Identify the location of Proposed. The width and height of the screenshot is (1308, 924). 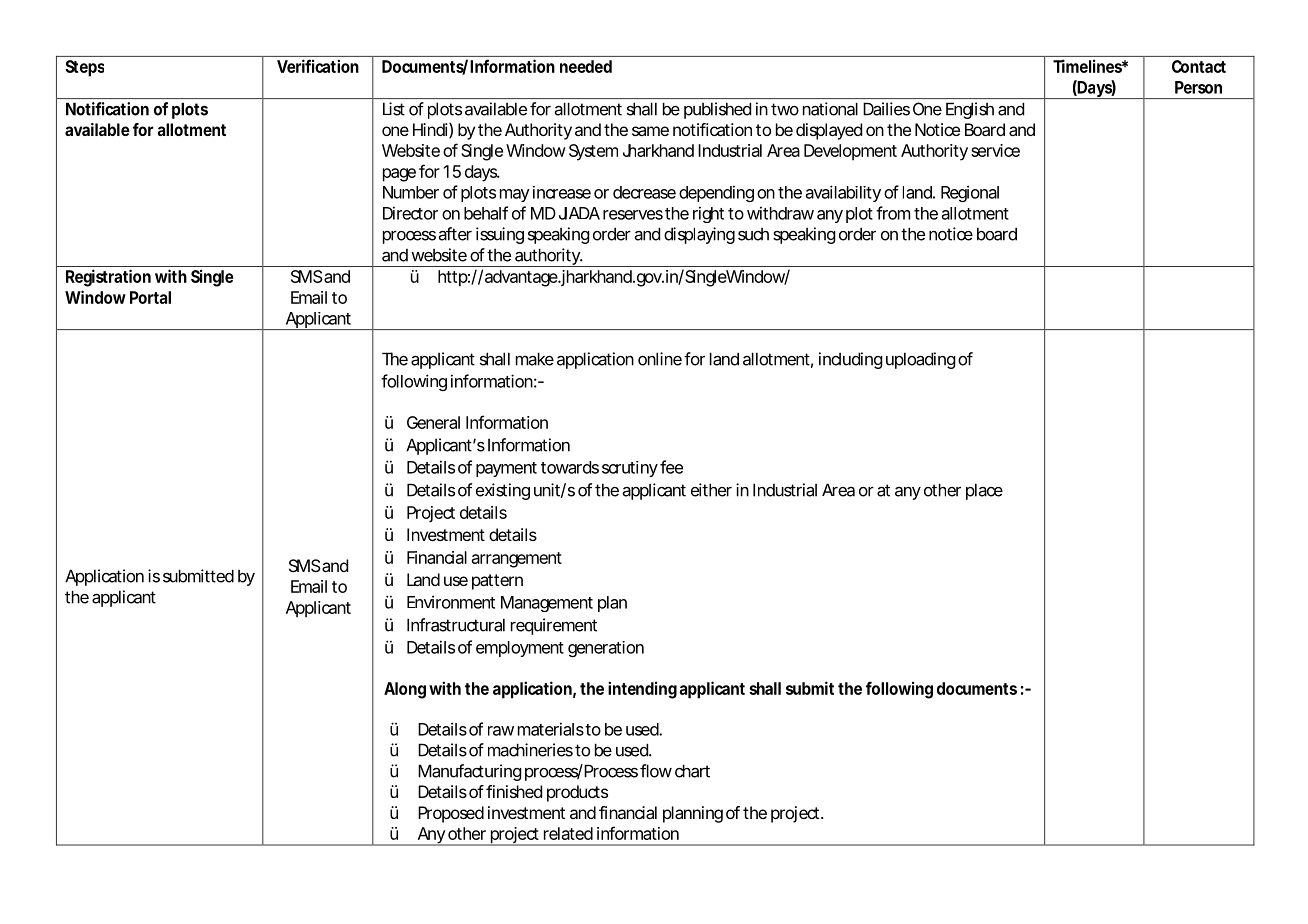
(451, 814).
